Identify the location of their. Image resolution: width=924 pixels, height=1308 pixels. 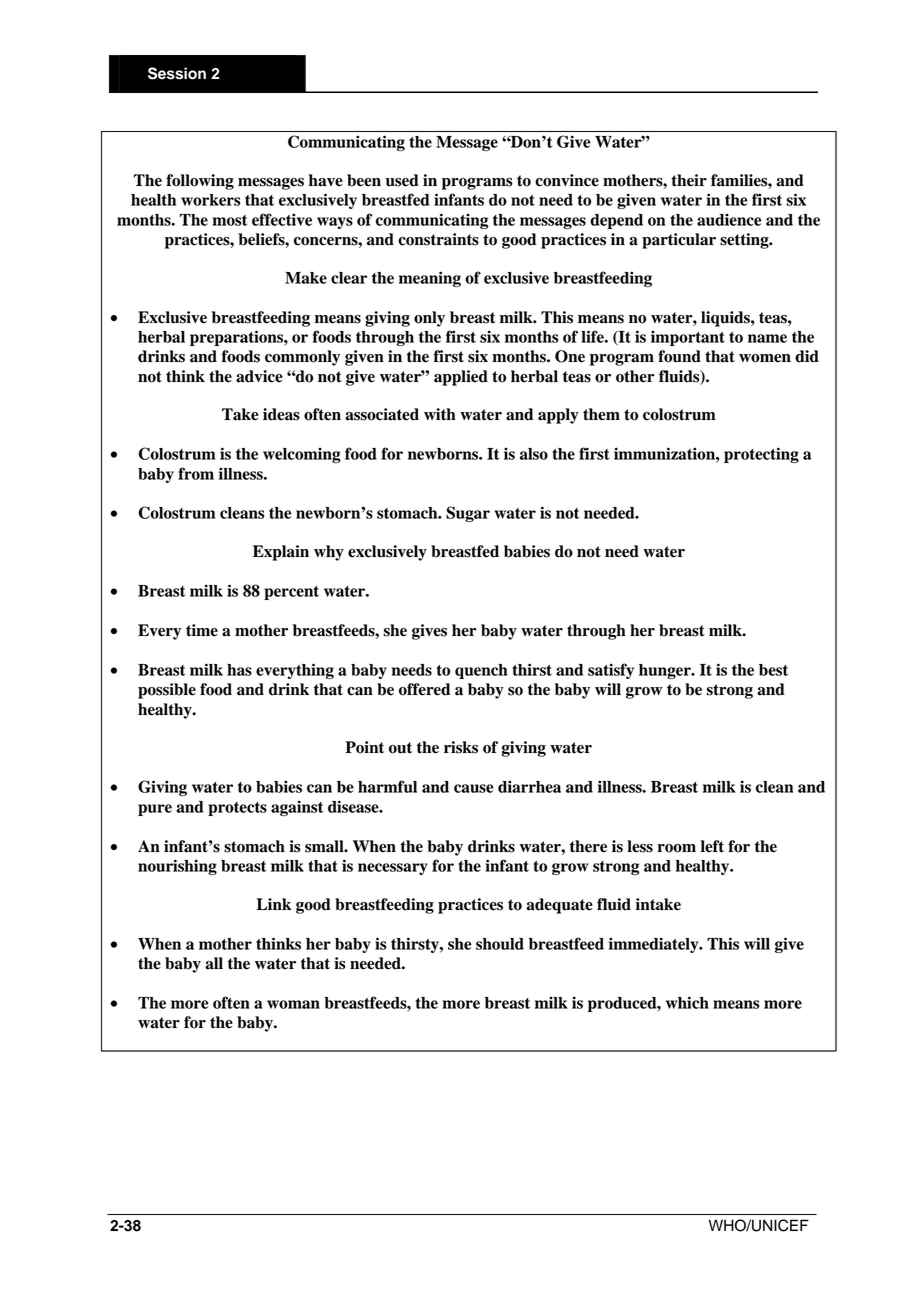
(689, 180).
